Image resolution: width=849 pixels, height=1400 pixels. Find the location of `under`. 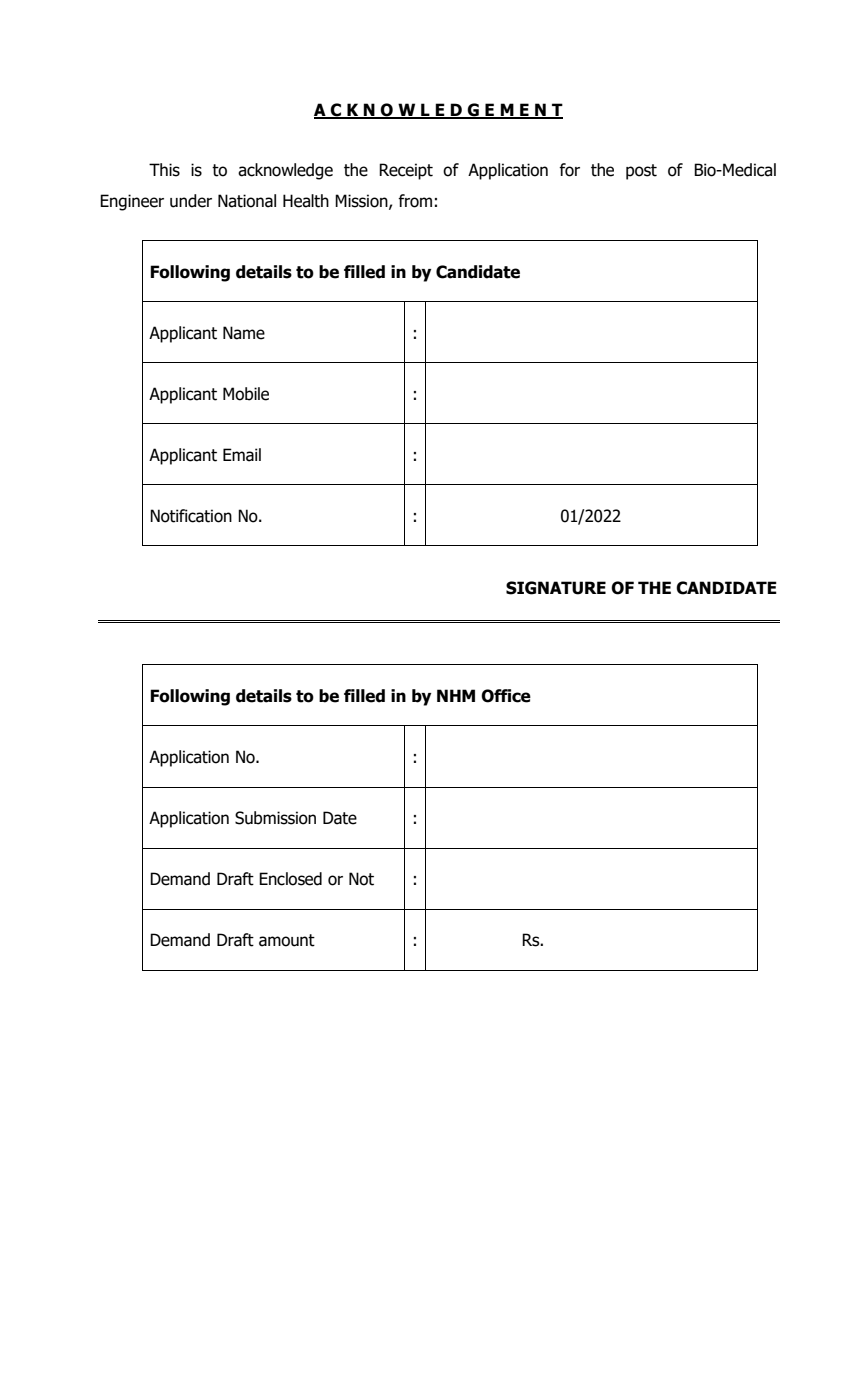

under is located at coordinates (191, 201).
